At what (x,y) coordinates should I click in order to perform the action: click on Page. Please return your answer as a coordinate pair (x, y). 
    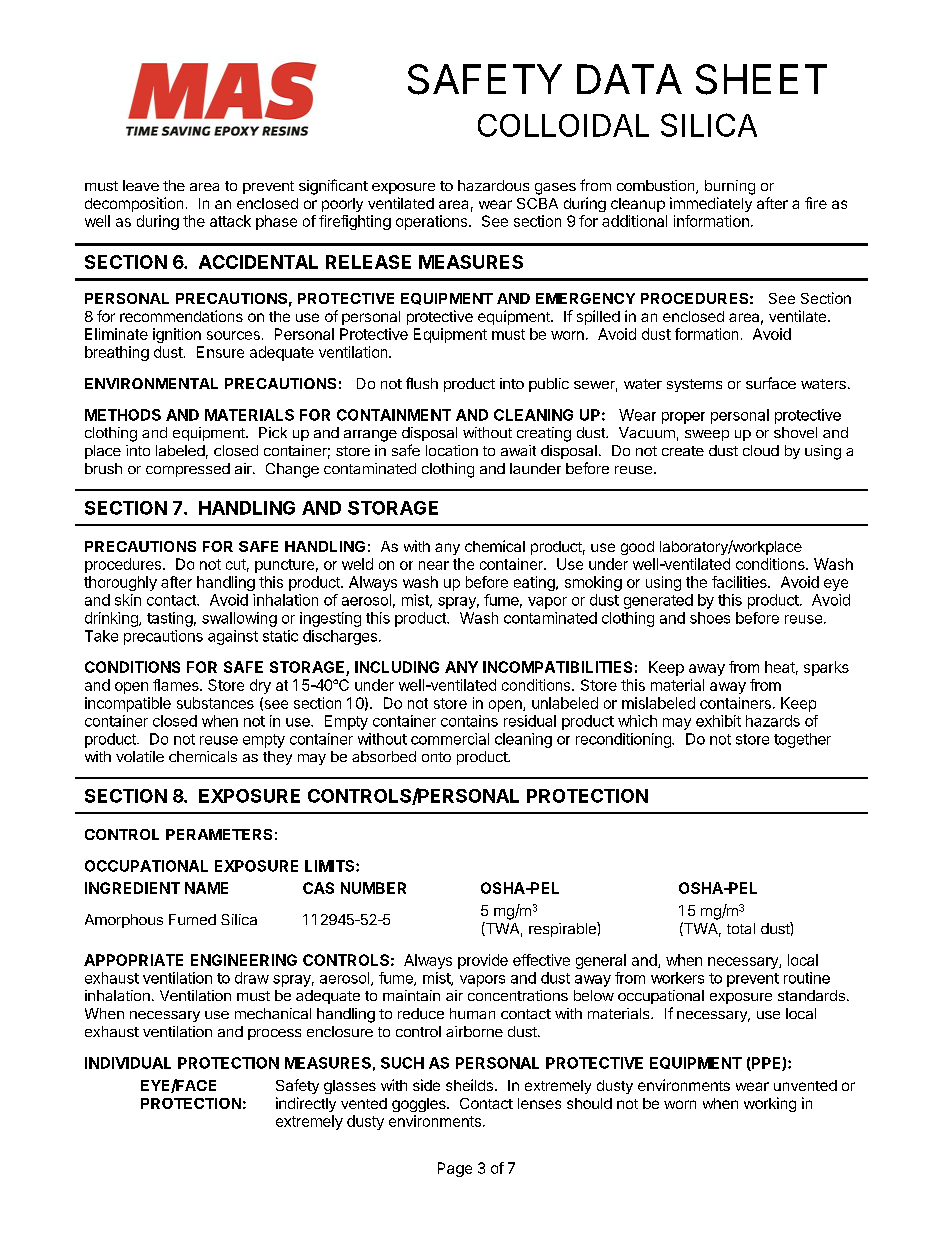
    Looking at the image, I should click on (455, 1169).
